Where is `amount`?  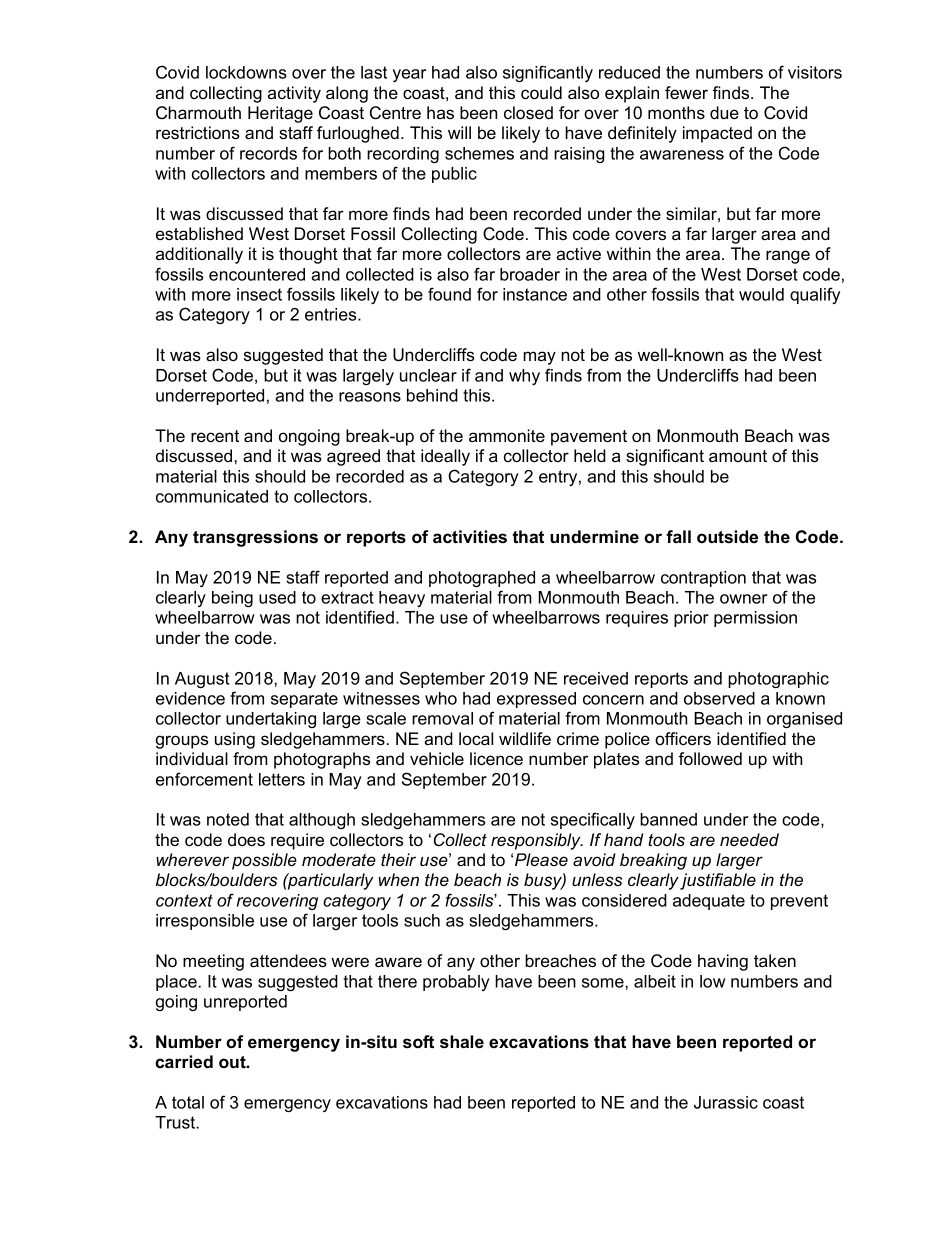
amount is located at coordinates (738, 456).
